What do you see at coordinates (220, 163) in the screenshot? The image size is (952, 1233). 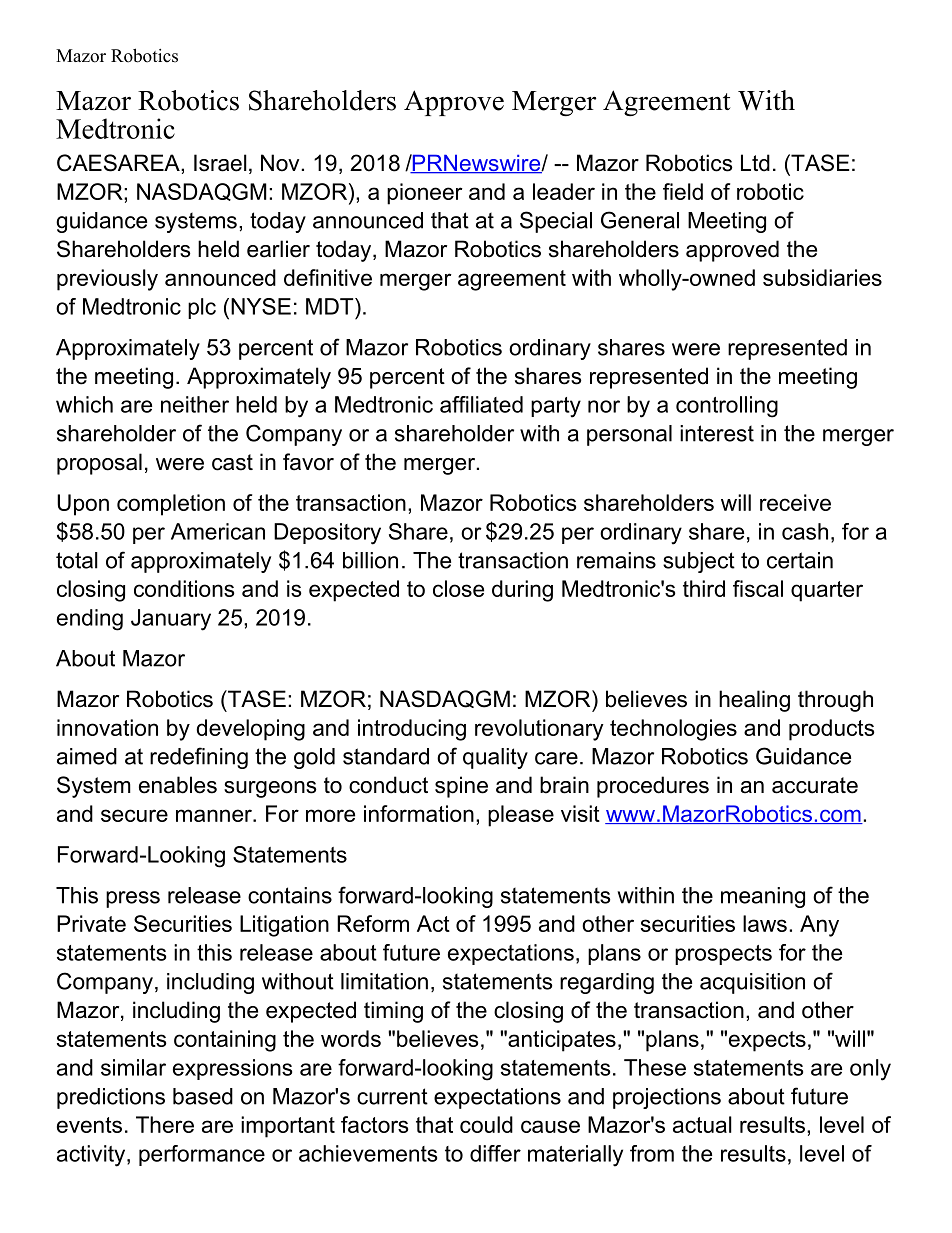 I see `Israel` at bounding box center [220, 163].
